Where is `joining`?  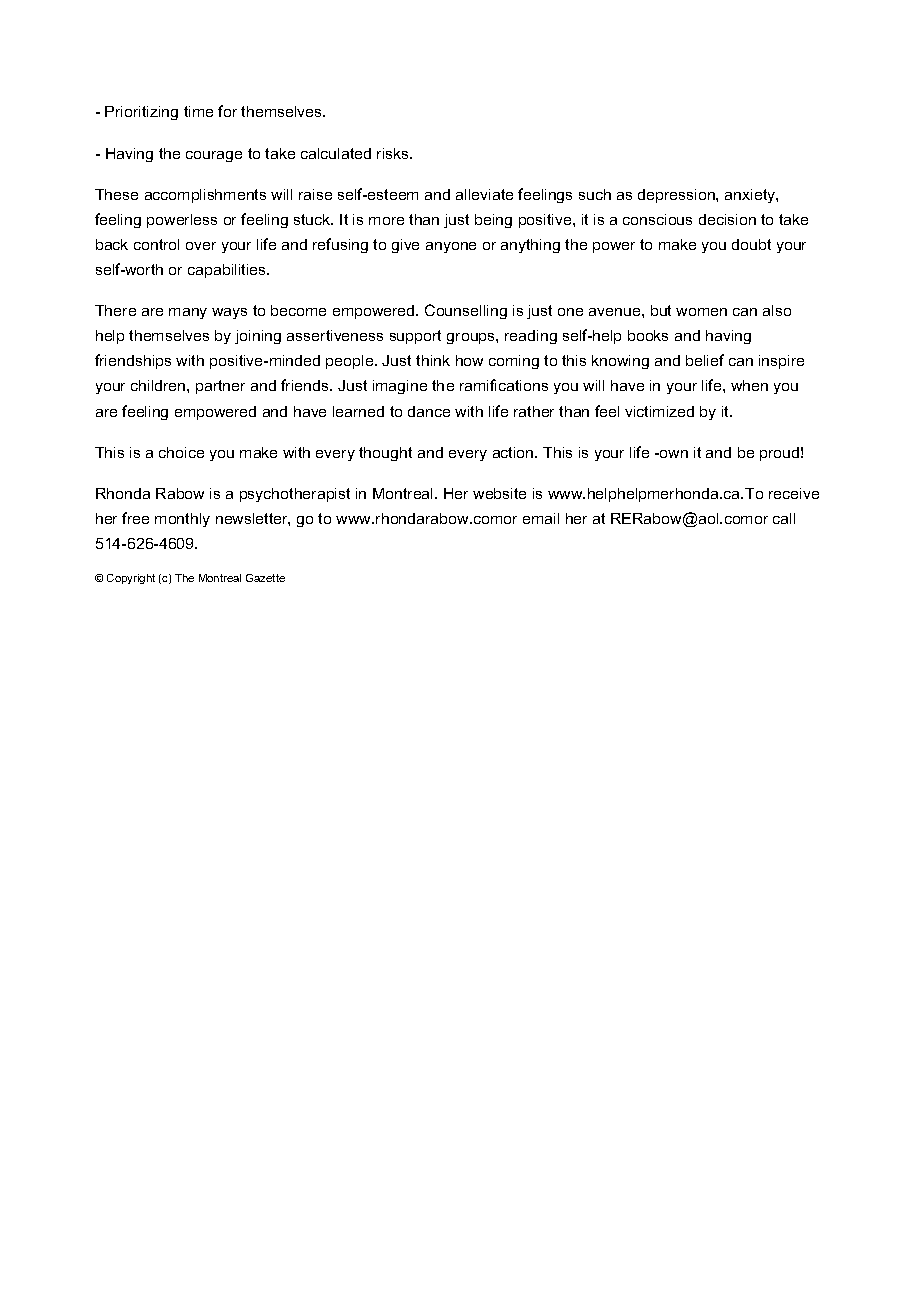
joining is located at coordinates (258, 337).
